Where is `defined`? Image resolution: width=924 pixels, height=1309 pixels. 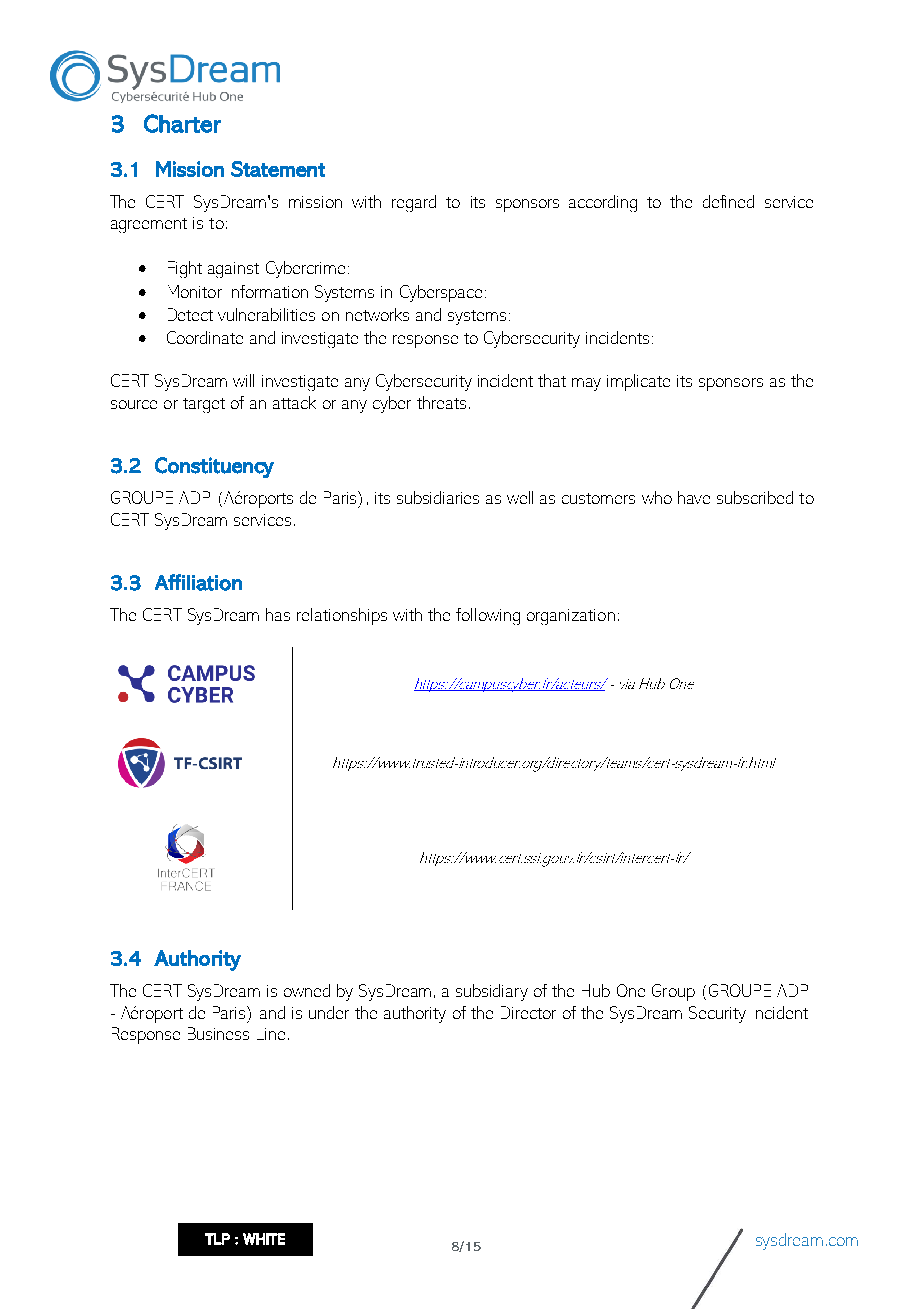
defined is located at coordinates (728, 201).
